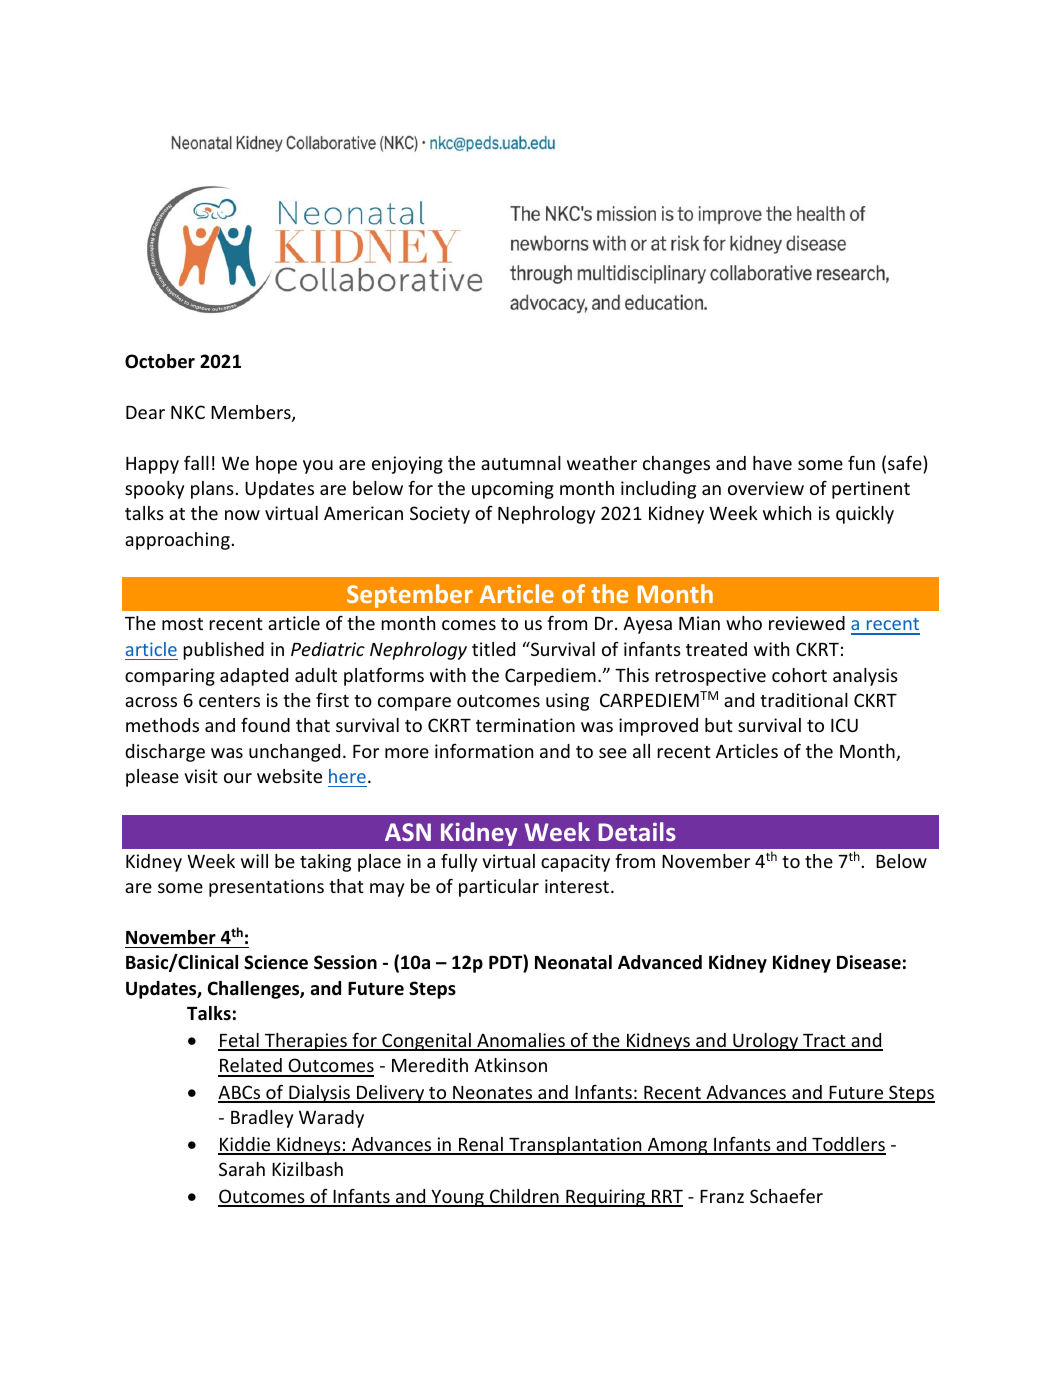  Describe the element at coordinates (160, 361) in the screenshot. I see `October` at that location.
